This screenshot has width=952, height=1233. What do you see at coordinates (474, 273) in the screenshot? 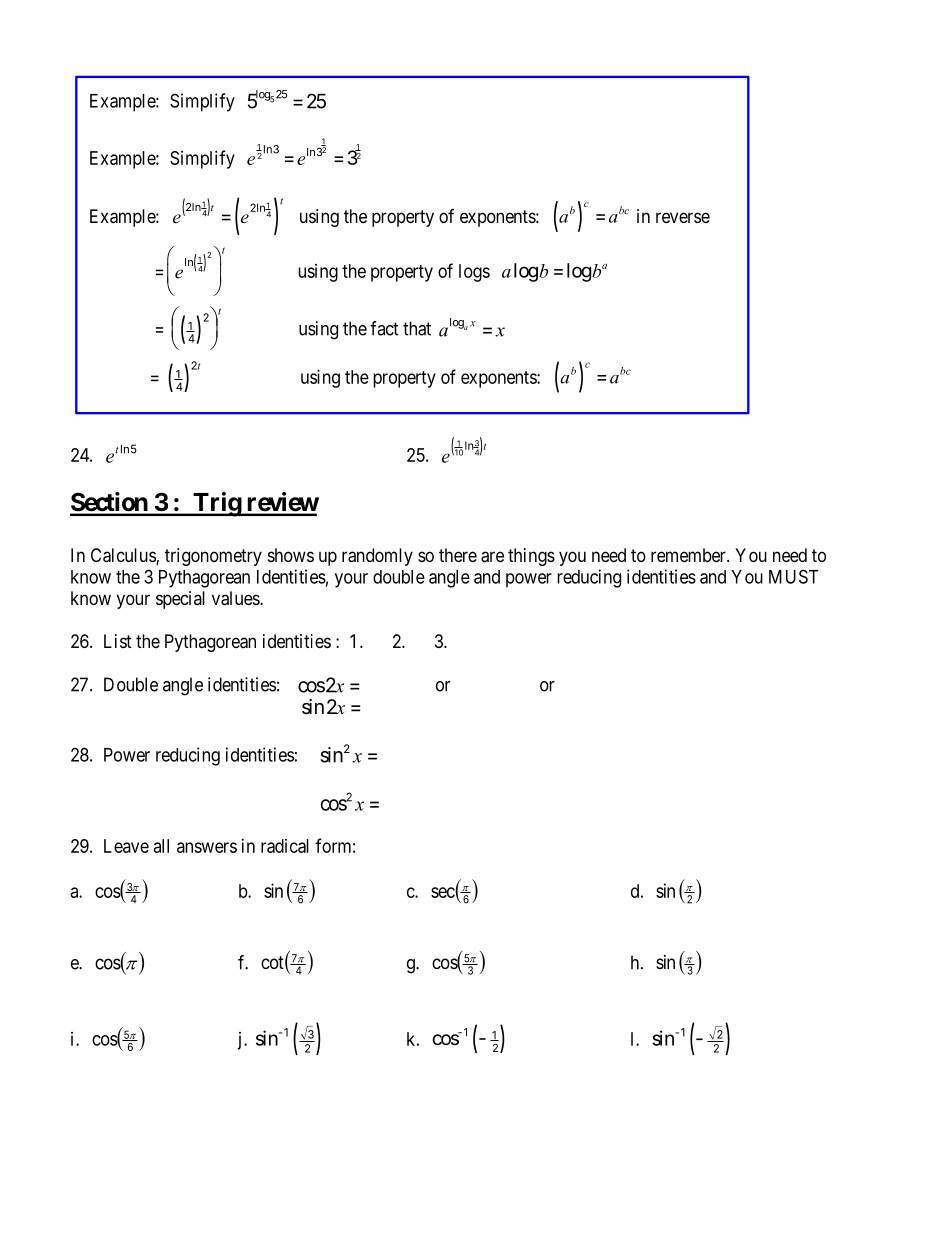
I see `logs` at bounding box center [474, 273].
